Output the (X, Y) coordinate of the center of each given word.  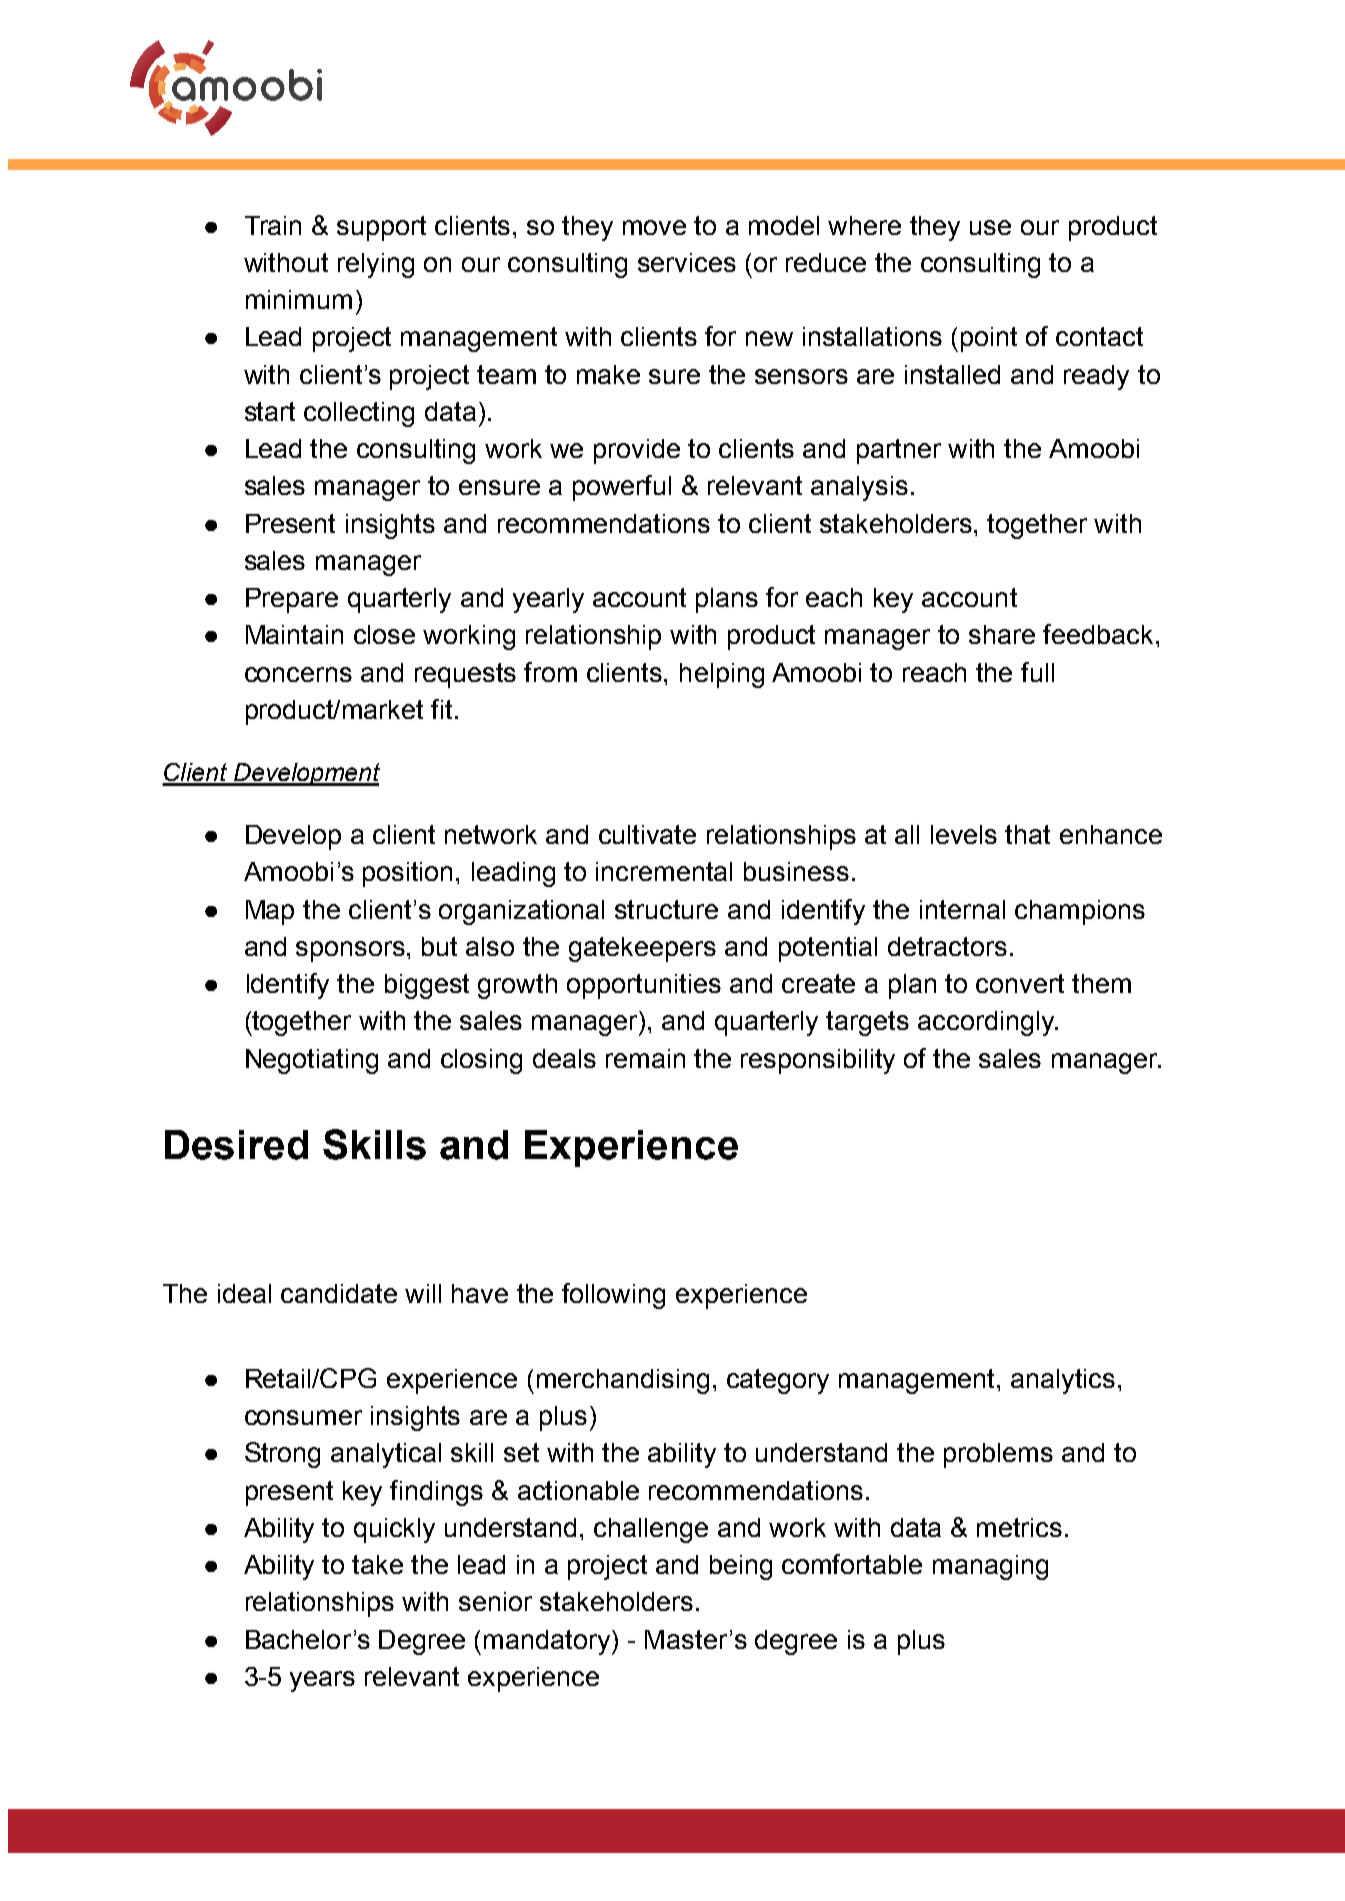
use (990, 227)
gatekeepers (642, 949)
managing (990, 1567)
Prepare (292, 600)
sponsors (352, 951)
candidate (339, 1293)
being (741, 1567)
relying (376, 265)
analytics (1063, 1381)
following (613, 1296)
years (322, 1681)
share (1002, 634)
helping (722, 675)
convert (1020, 983)
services (687, 262)
